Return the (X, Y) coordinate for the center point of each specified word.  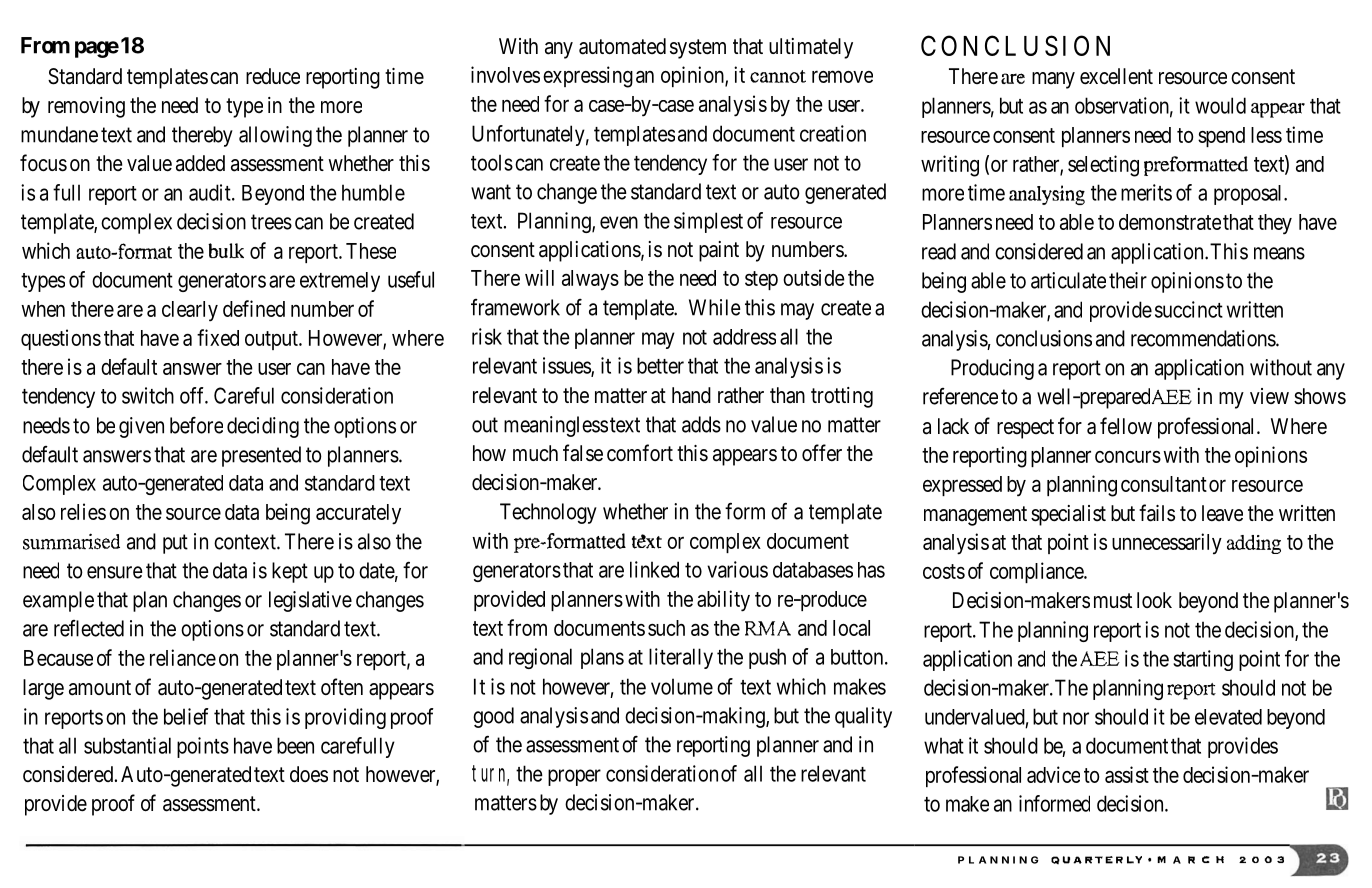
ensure (115, 572)
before (196, 425)
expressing (588, 77)
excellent (1116, 76)
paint (719, 251)
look (1154, 600)
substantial (127, 745)
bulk (226, 250)
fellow (1126, 425)
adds (701, 424)
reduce (273, 76)
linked (654, 569)
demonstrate (1170, 222)
